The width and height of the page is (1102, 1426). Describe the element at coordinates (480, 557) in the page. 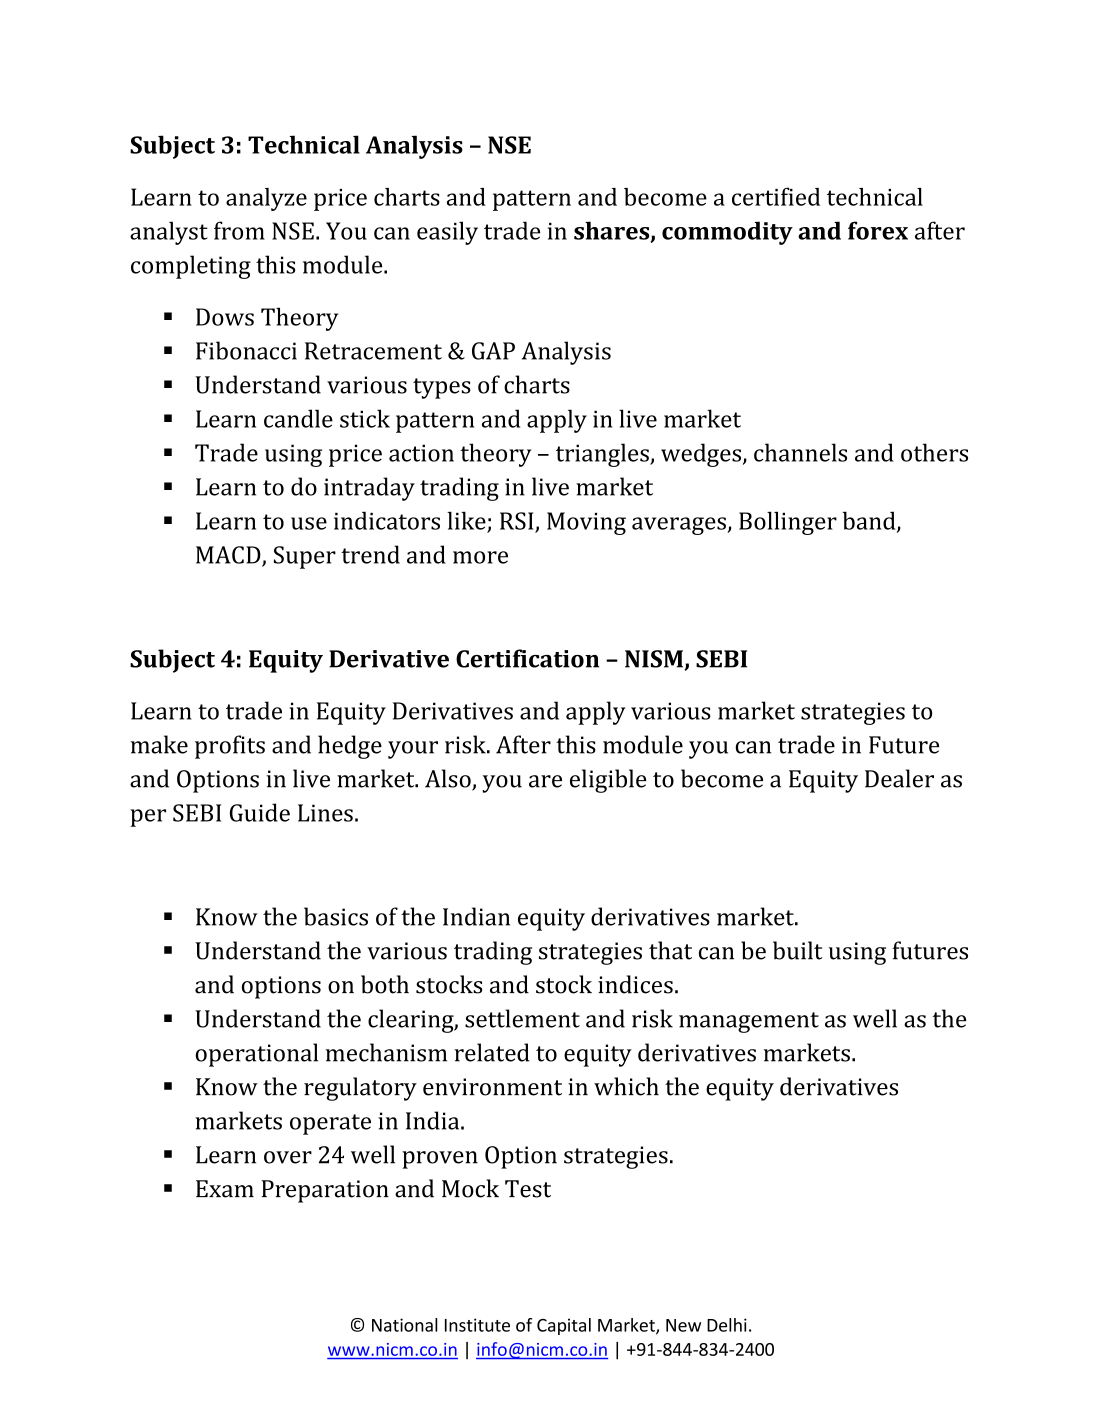

I see `more` at that location.
